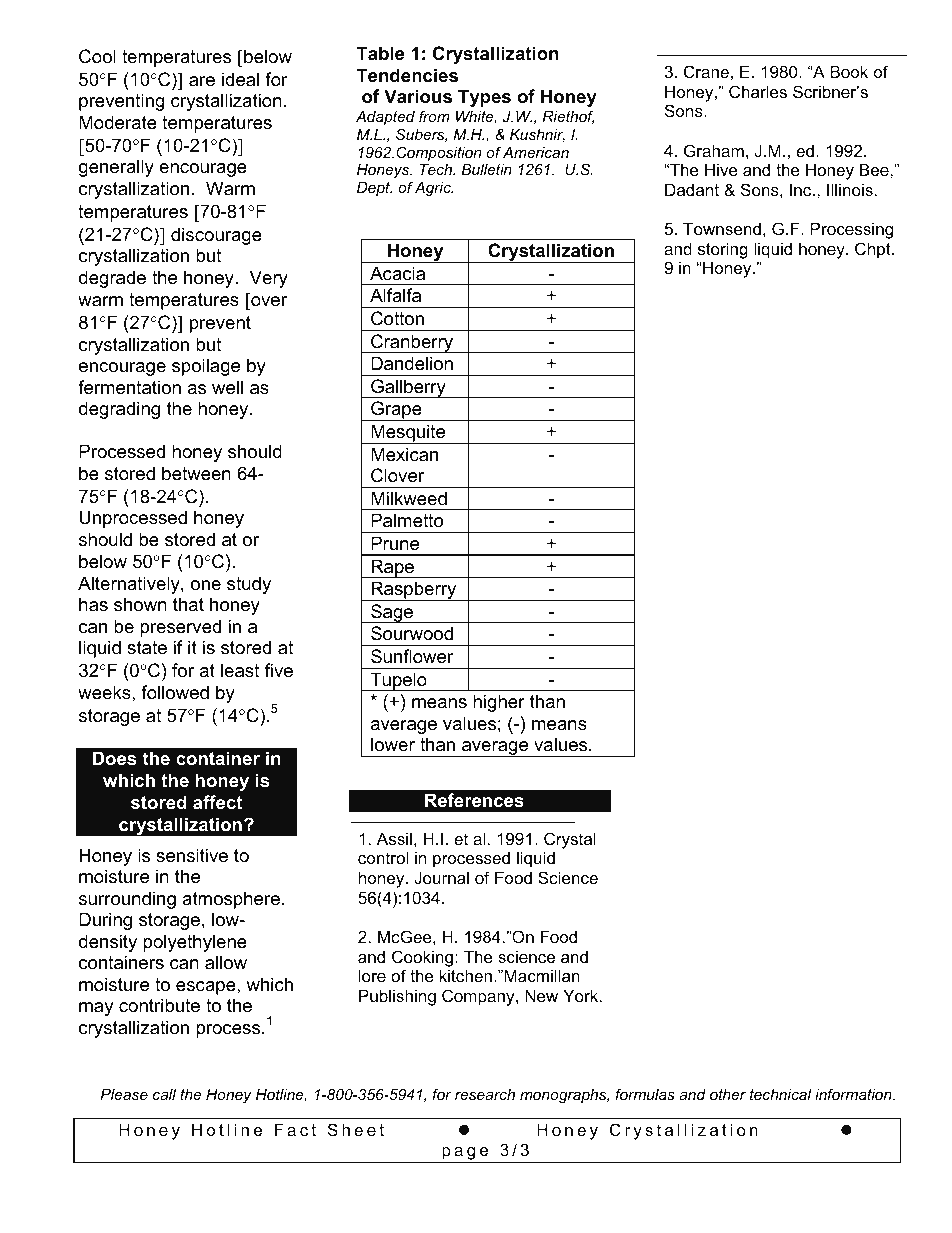  What do you see at coordinates (728, 1094) in the page?
I see `other` at bounding box center [728, 1094].
